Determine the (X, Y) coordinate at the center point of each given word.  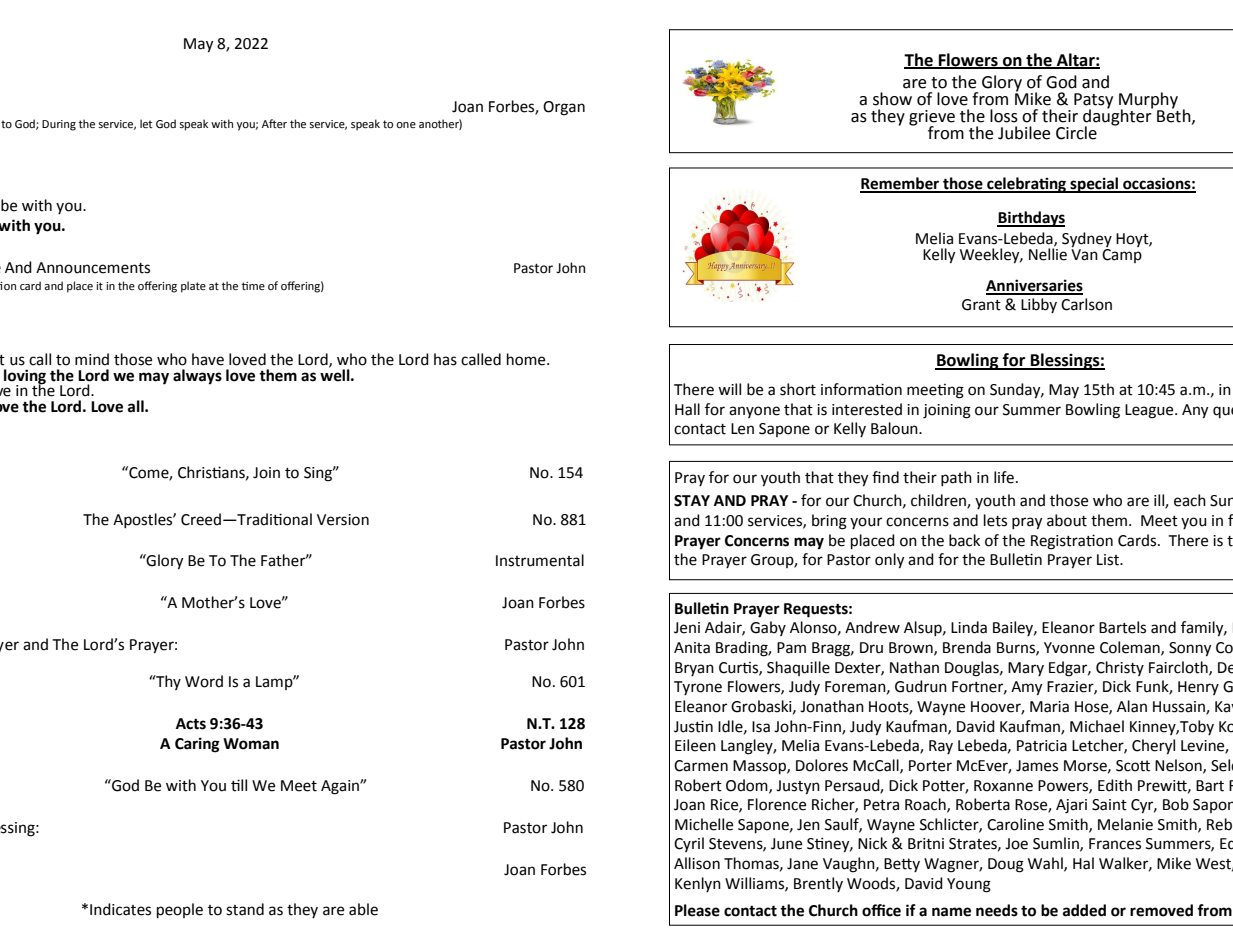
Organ (564, 108)
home (527, 359)
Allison (697, 863)
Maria (1049, 707)
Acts (191, 724)
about (1067, 520)
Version (343, 520)
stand (245, 909)
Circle (1076, 133)
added (1084, 910)
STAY (692, 501)
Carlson (1086, 304)
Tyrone (698, 688)
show (892, 99)
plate (193, 287)
